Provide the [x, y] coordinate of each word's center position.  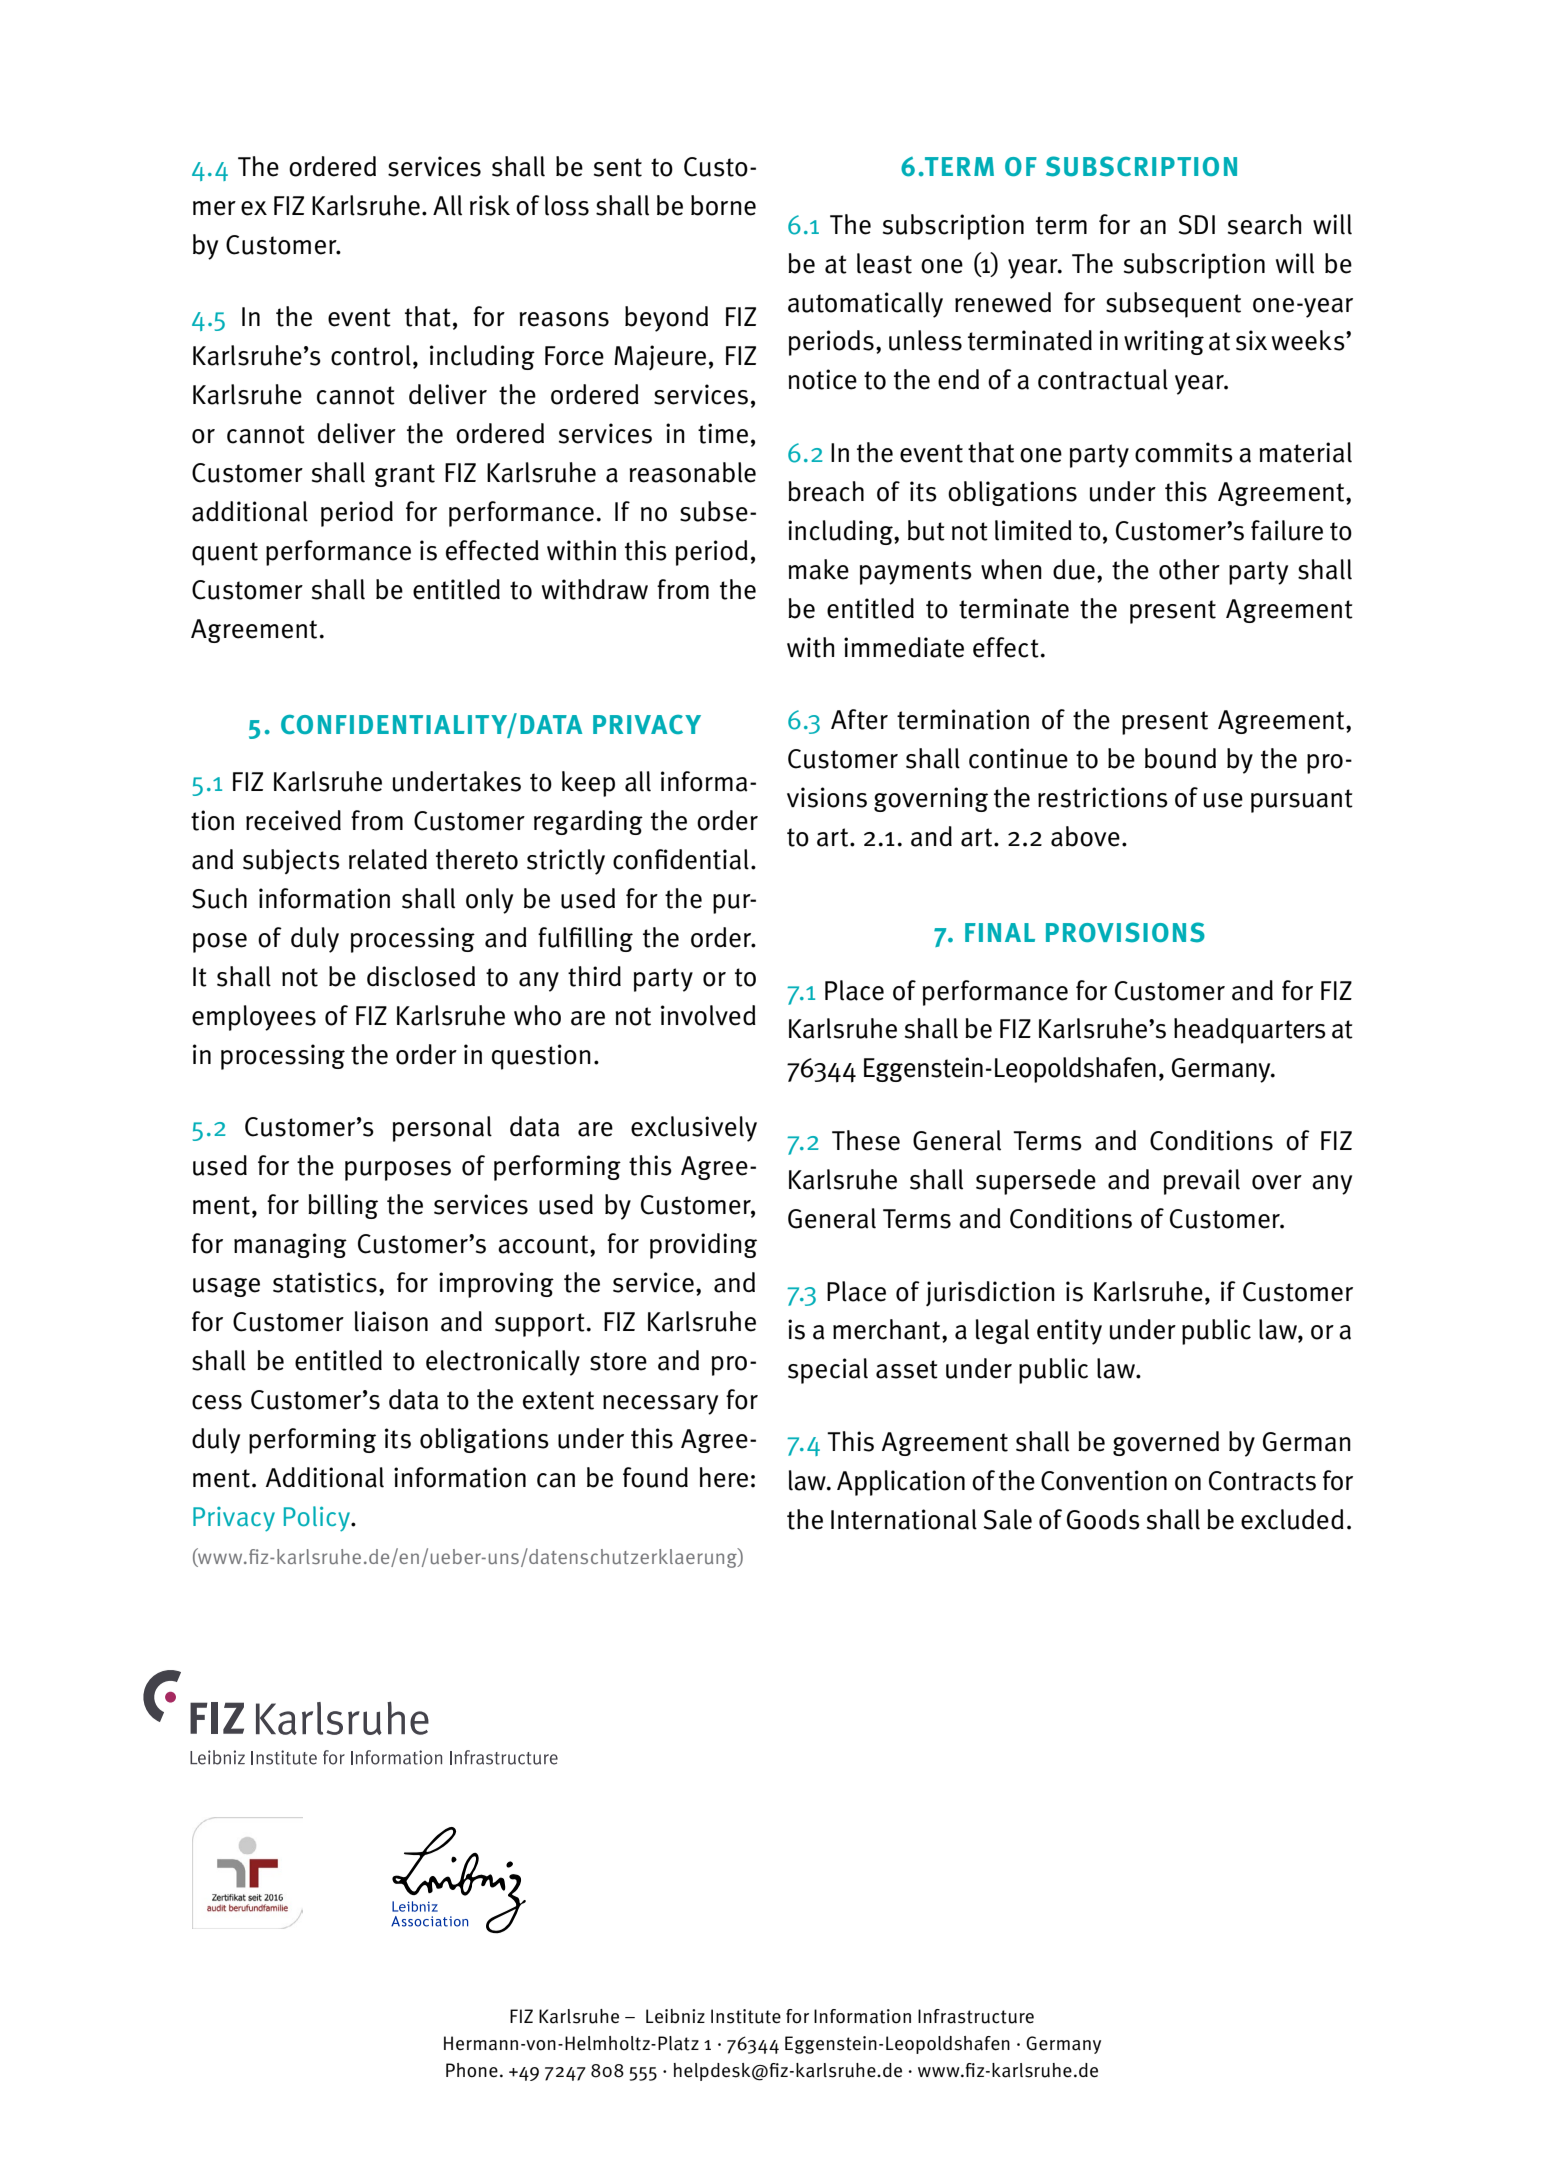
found [655, 1477]
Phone [472, 2070]
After [859, 719]
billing [343, 1206]
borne [723, 205]
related [388, 859]
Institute [746, 2016]
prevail [1202, 1182]
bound [1180, 758]
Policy [318, 1519]
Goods [1103, 1519]
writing [1164, 342]
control [371, 355]
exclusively [694, 1129]
